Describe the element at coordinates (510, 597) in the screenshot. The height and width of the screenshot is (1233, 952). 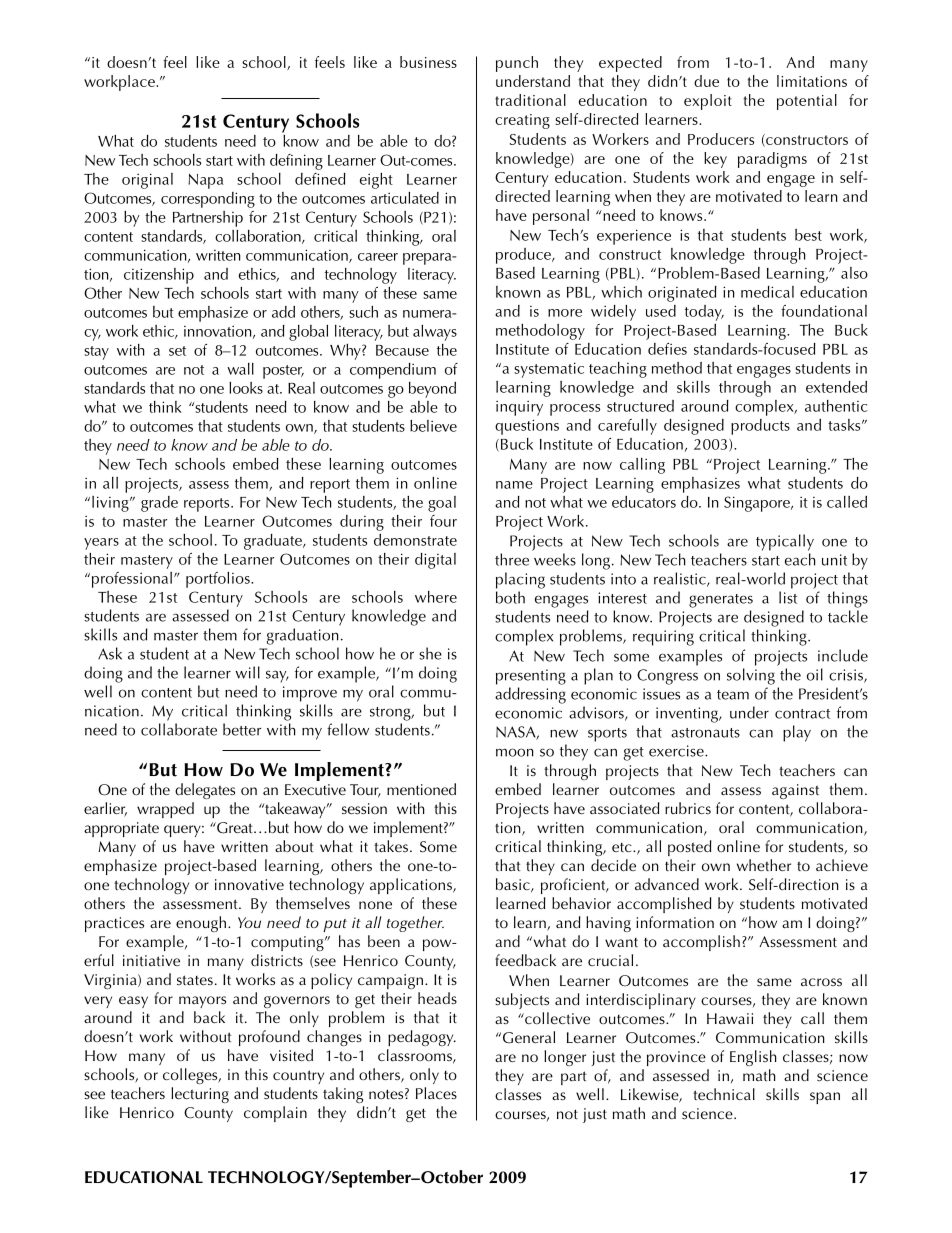
I see `both` at that location.
